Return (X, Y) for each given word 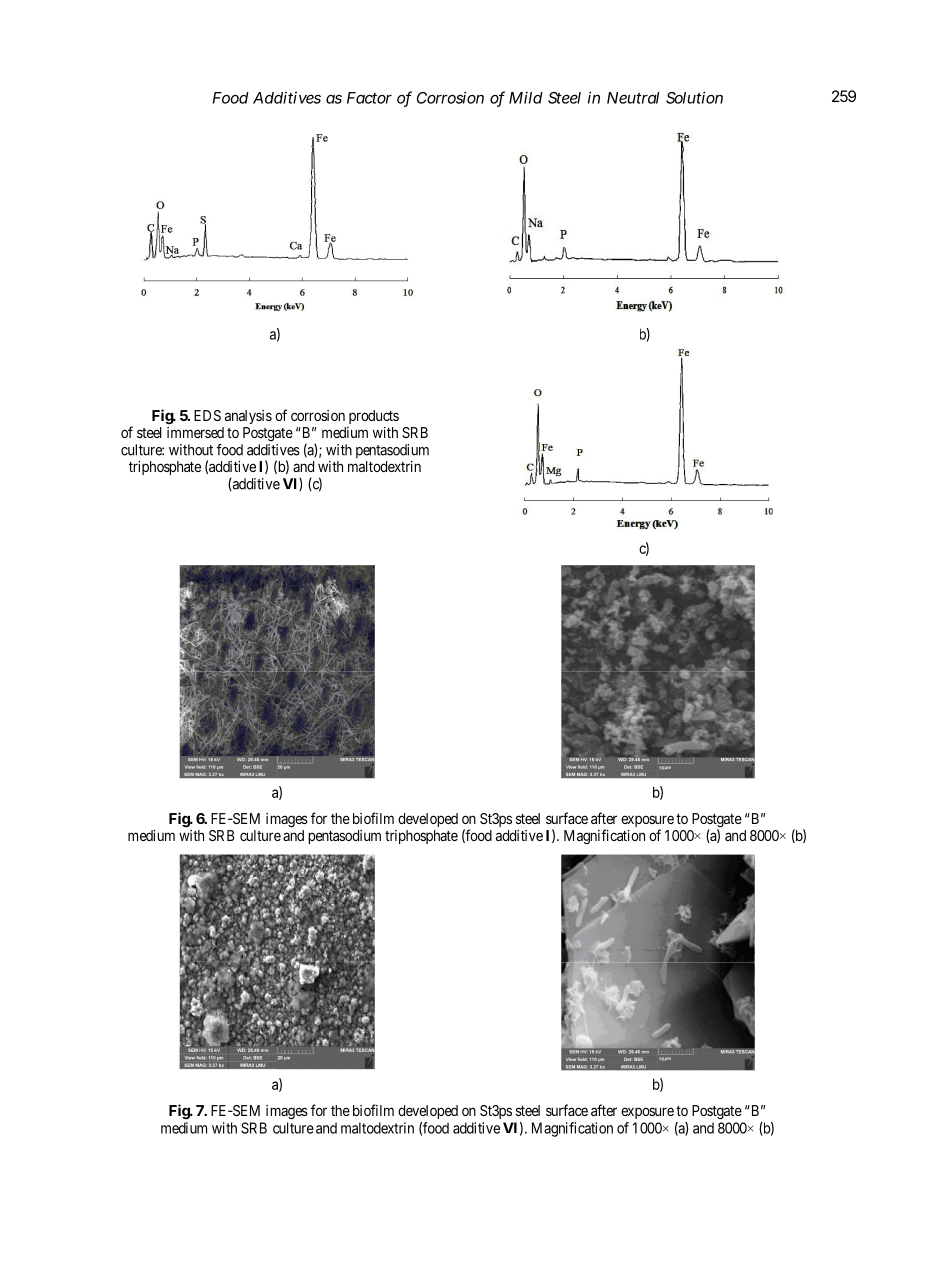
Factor (369, 98)
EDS (207, 415)
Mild (526, 98)
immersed (195, 432)
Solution (694, 97)
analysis (248, 417)
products (374, 417)
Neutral (633, 98)
